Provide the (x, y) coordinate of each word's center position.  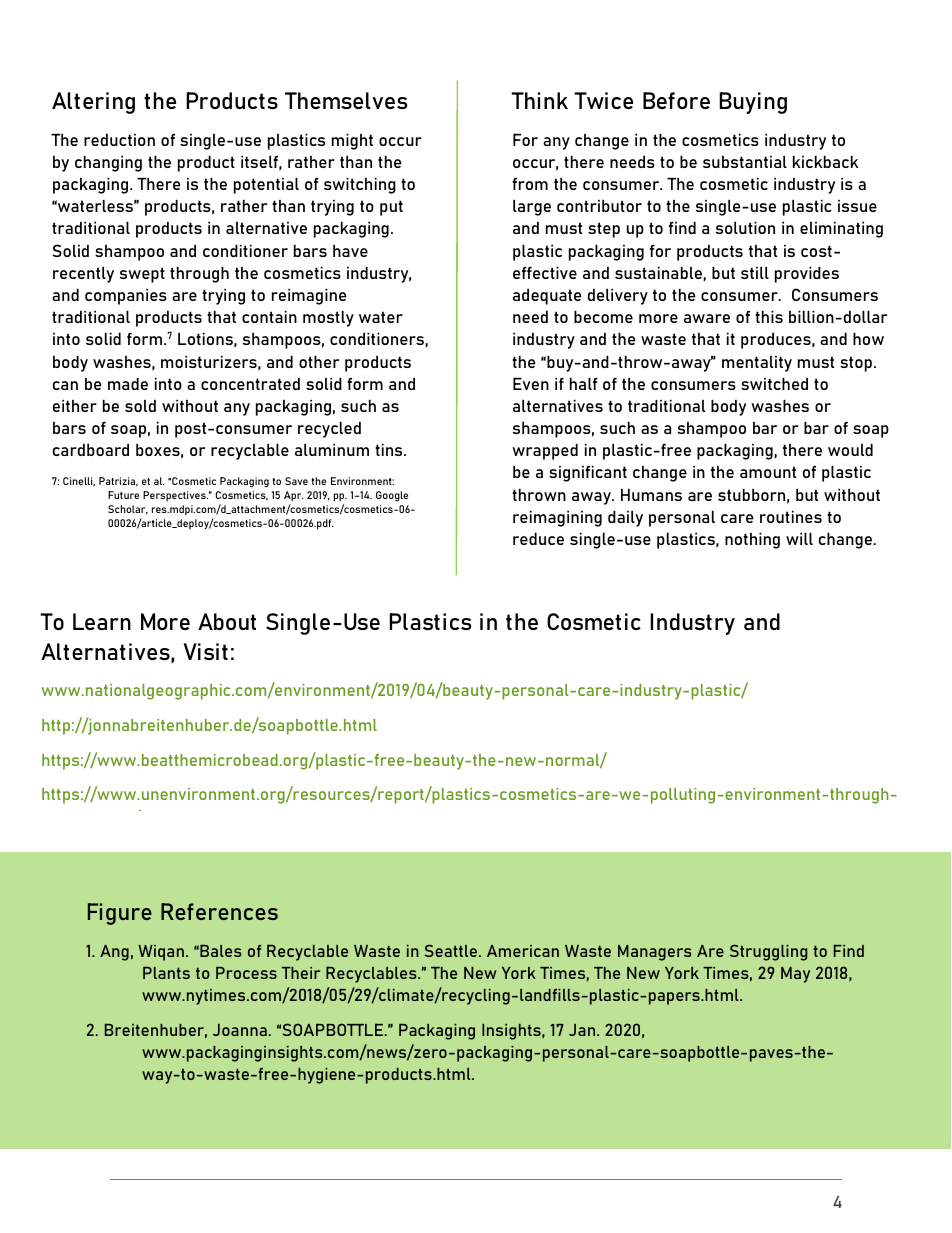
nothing (752, 541)
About (227, 621)
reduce (538, 539)
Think (539, 100)
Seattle (452, 950)
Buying (753, 103)
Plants (166, 972)
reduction (119, 140)
